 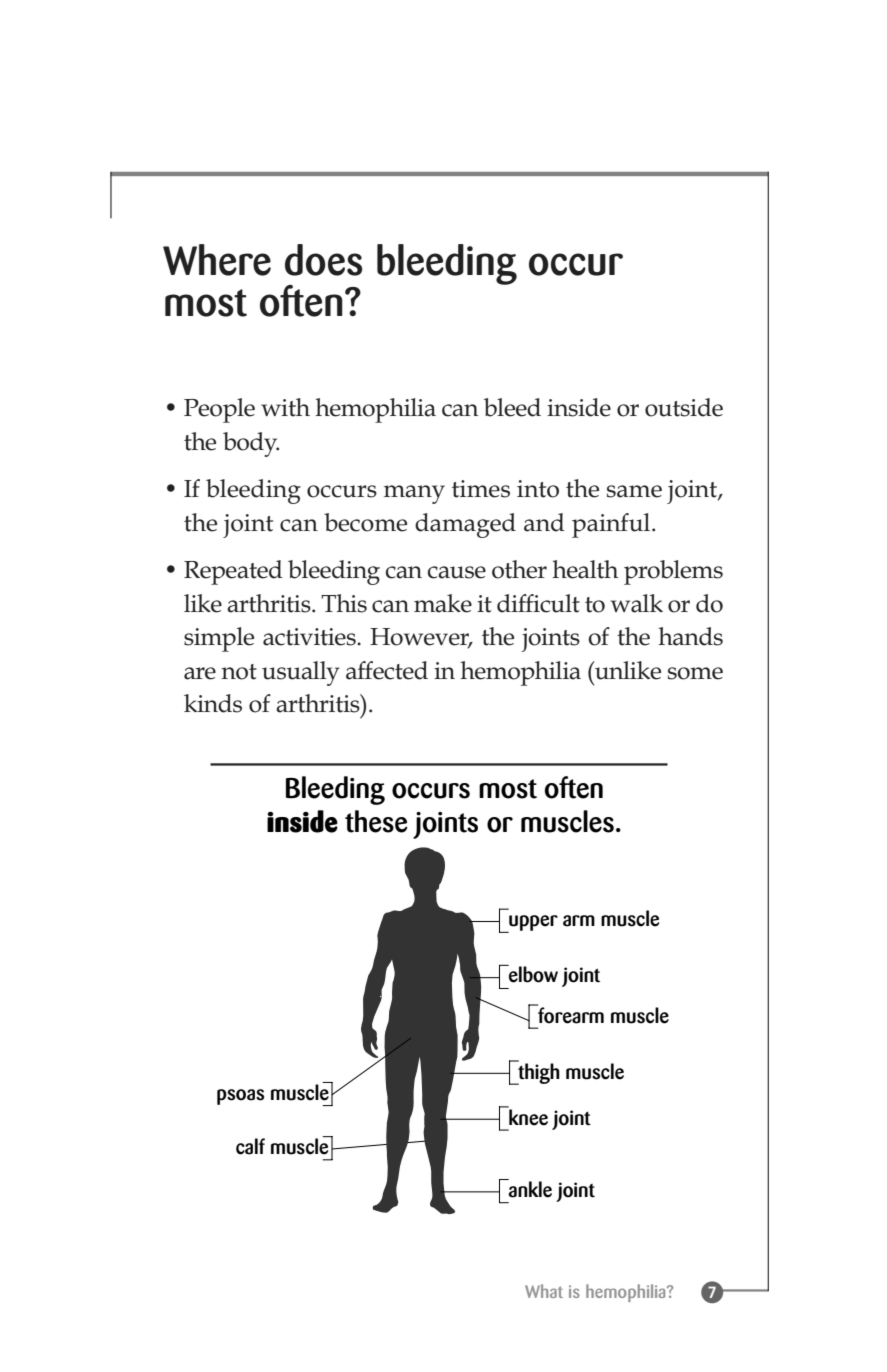 I want to click on outside, so click(x=684, y=407).
